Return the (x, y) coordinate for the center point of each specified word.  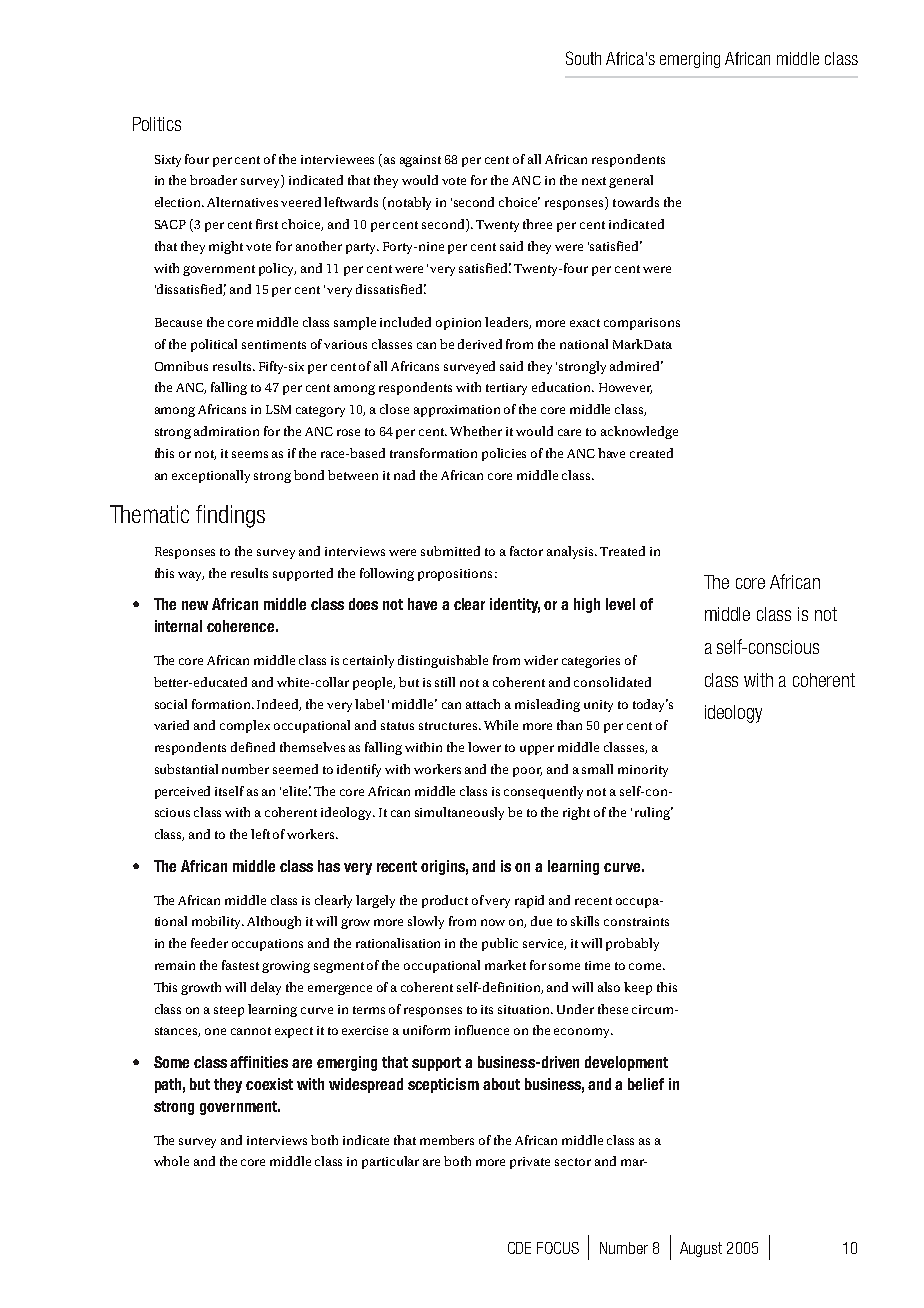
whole (171, 1161)
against (420, 161)
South (583, 58)
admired (636, 366)
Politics (157, 124)
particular (390, 1162)
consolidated (612, 682)
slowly (426, 922)
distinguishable (443, 661)
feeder (209, 943)
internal (178, 626)
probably (632, 944)
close (394, 409)
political (214, 345)
